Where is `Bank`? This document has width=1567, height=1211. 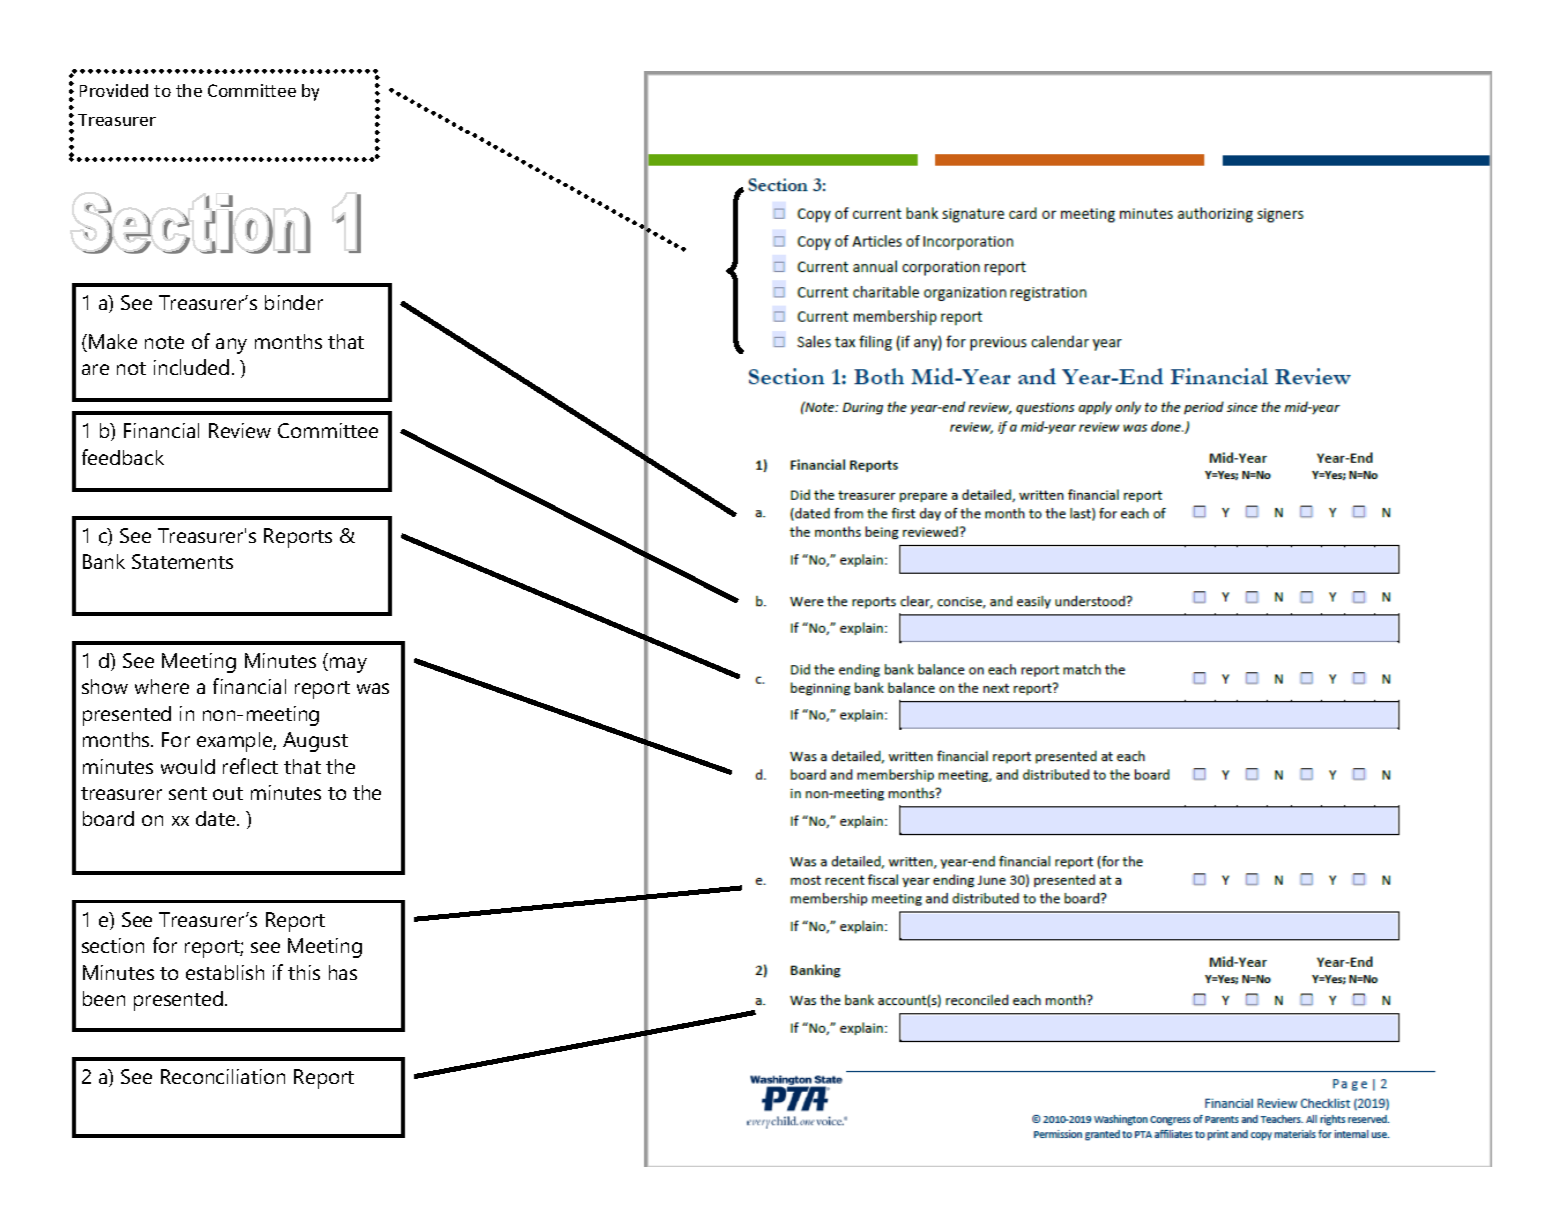 Bank is located at coordinates (104, 561).
